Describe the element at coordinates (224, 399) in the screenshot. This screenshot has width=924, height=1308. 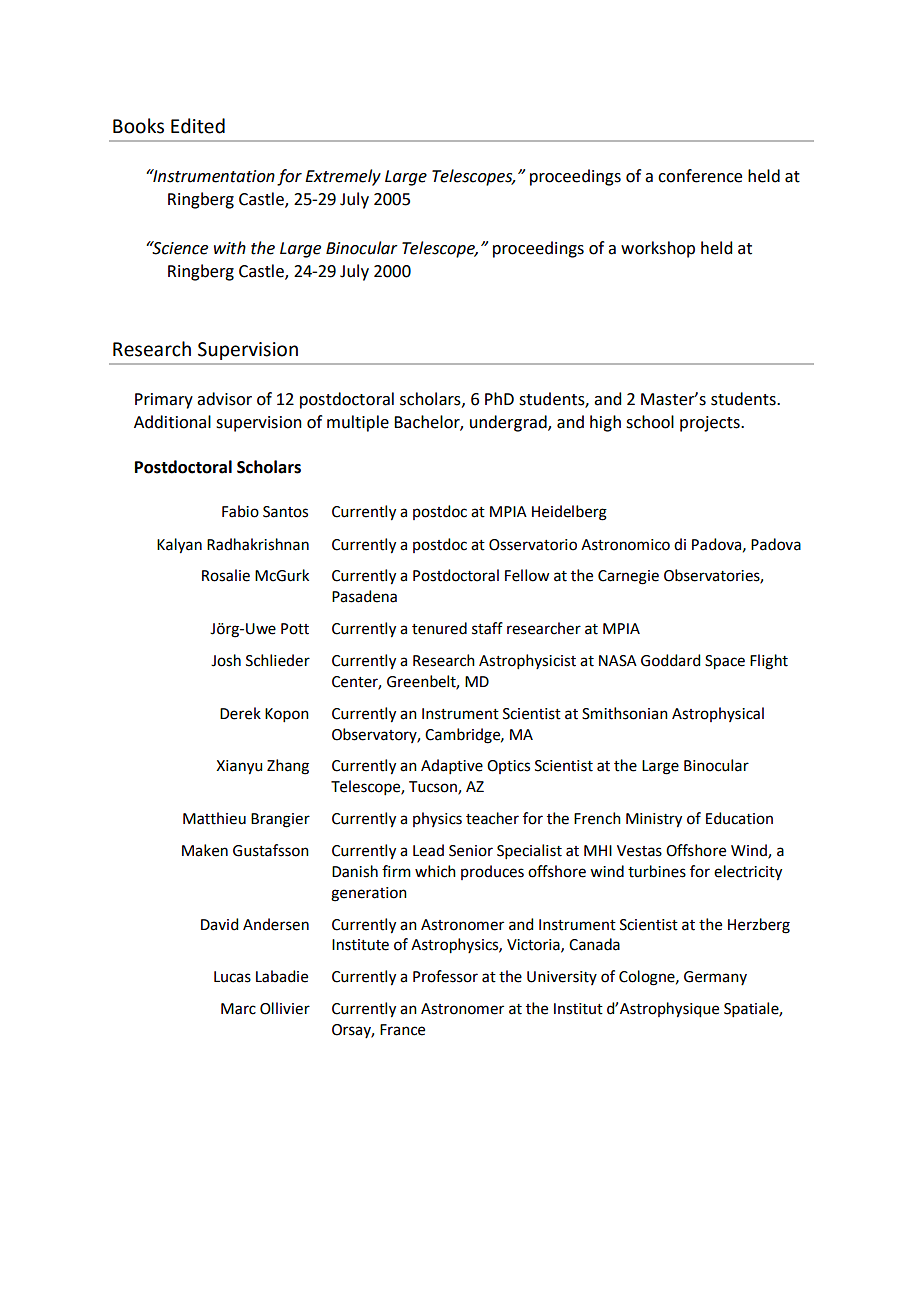
I see `advisor` at that location.
